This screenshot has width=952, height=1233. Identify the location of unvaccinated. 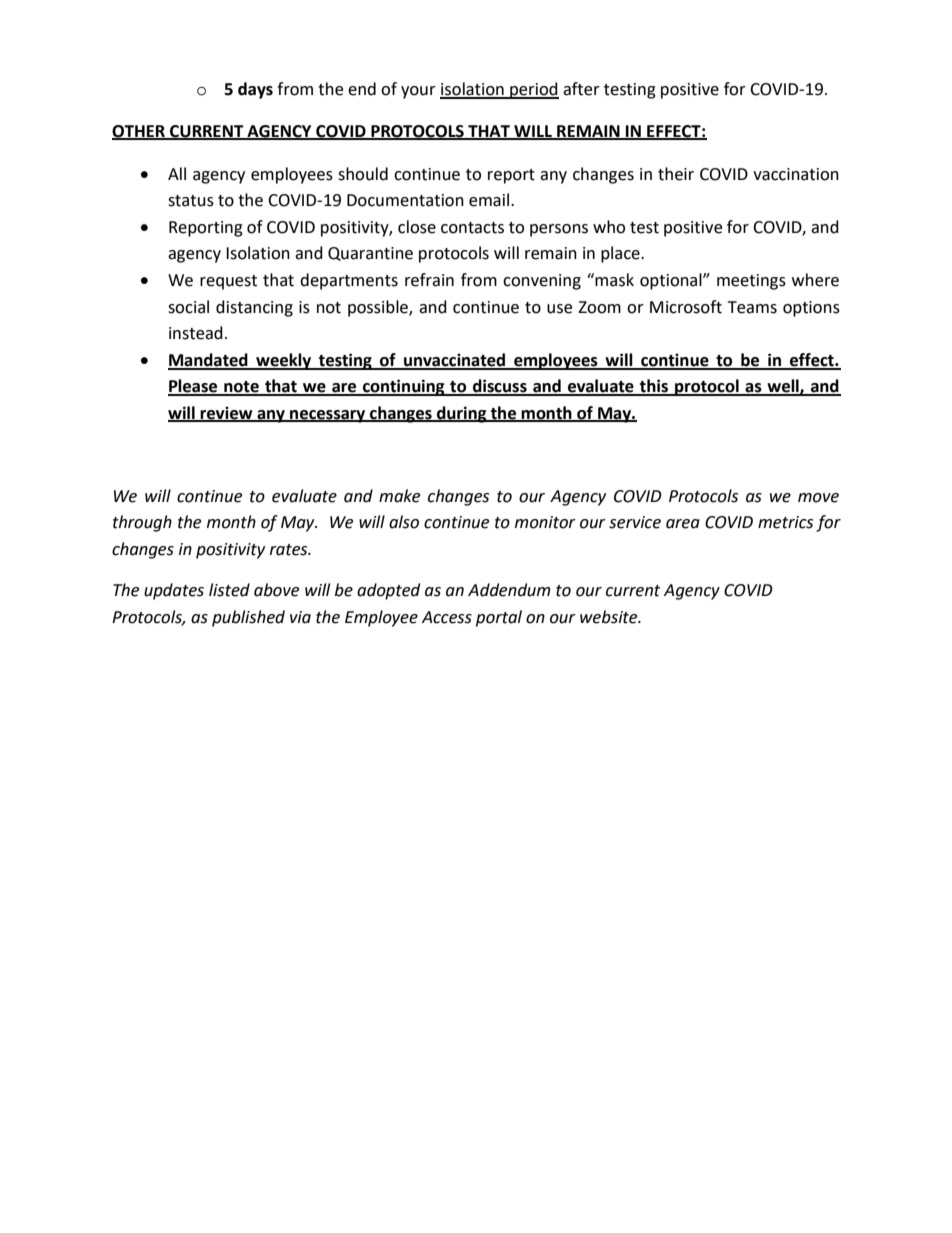
(455, 361).
